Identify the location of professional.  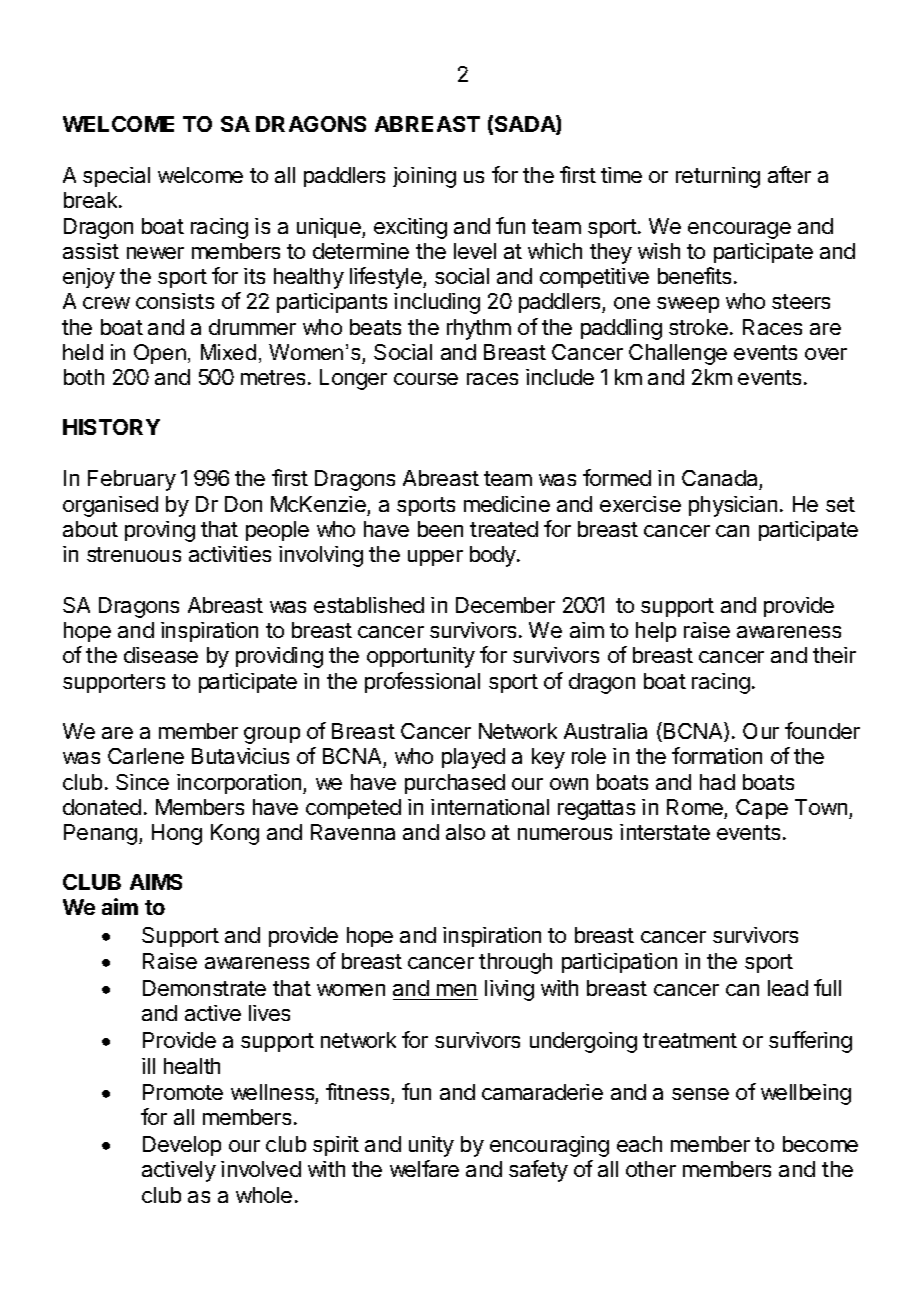
(422, 682).
